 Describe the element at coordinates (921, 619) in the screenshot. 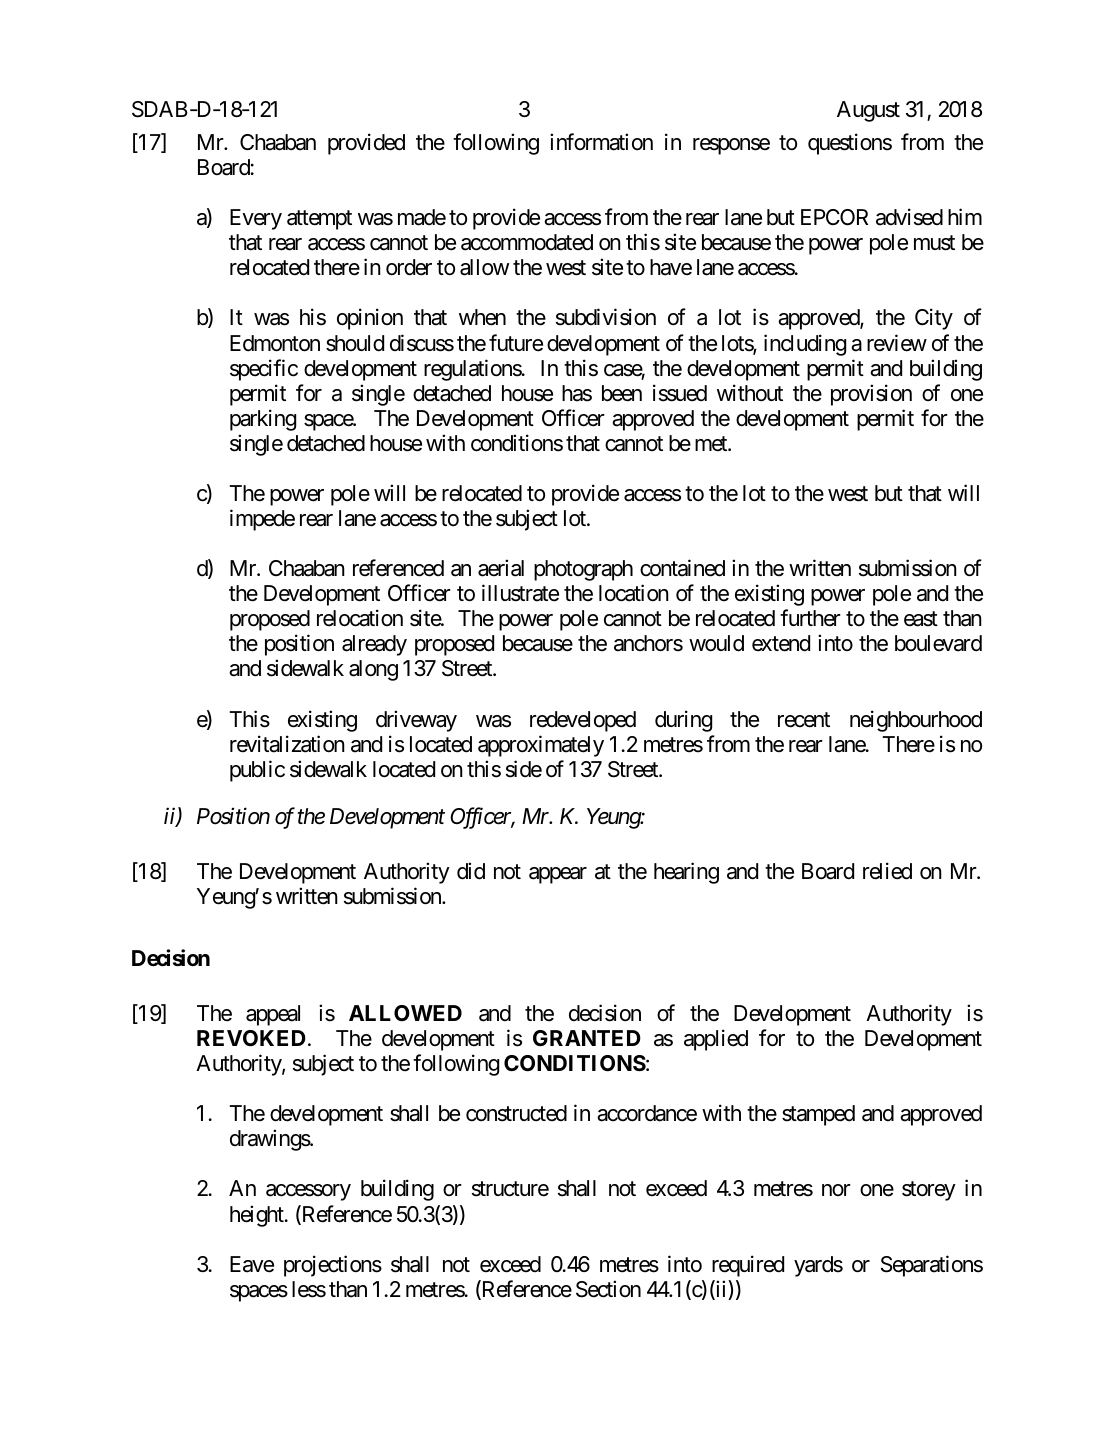

I see `east` at that location.
